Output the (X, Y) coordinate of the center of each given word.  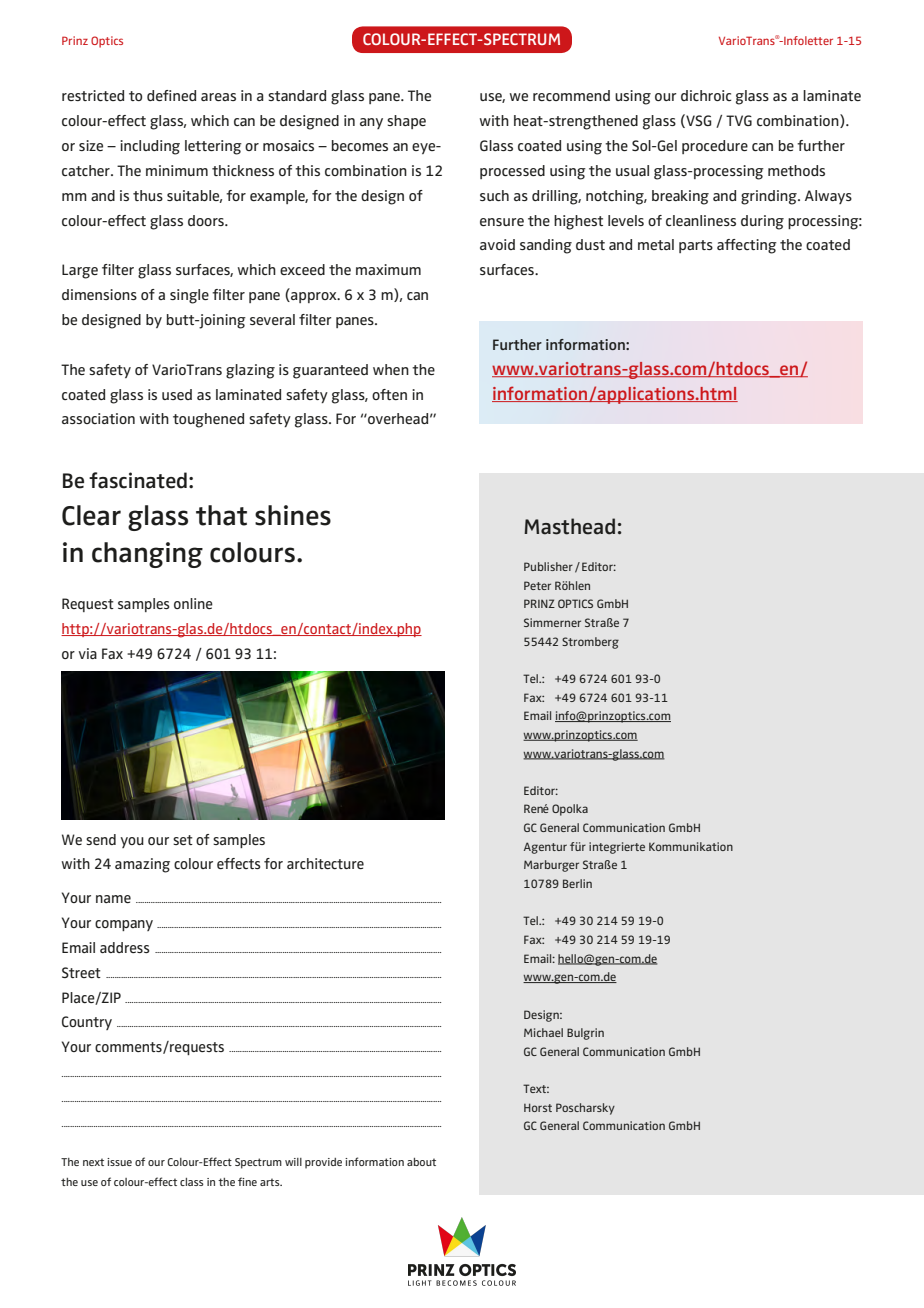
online (193, 603)
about (421, 1162)
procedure (715, 147)
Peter (537, 585)
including (150, 147)
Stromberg (590, 643)
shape (406, 122)
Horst (538, 1107)
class (192, 1182)
